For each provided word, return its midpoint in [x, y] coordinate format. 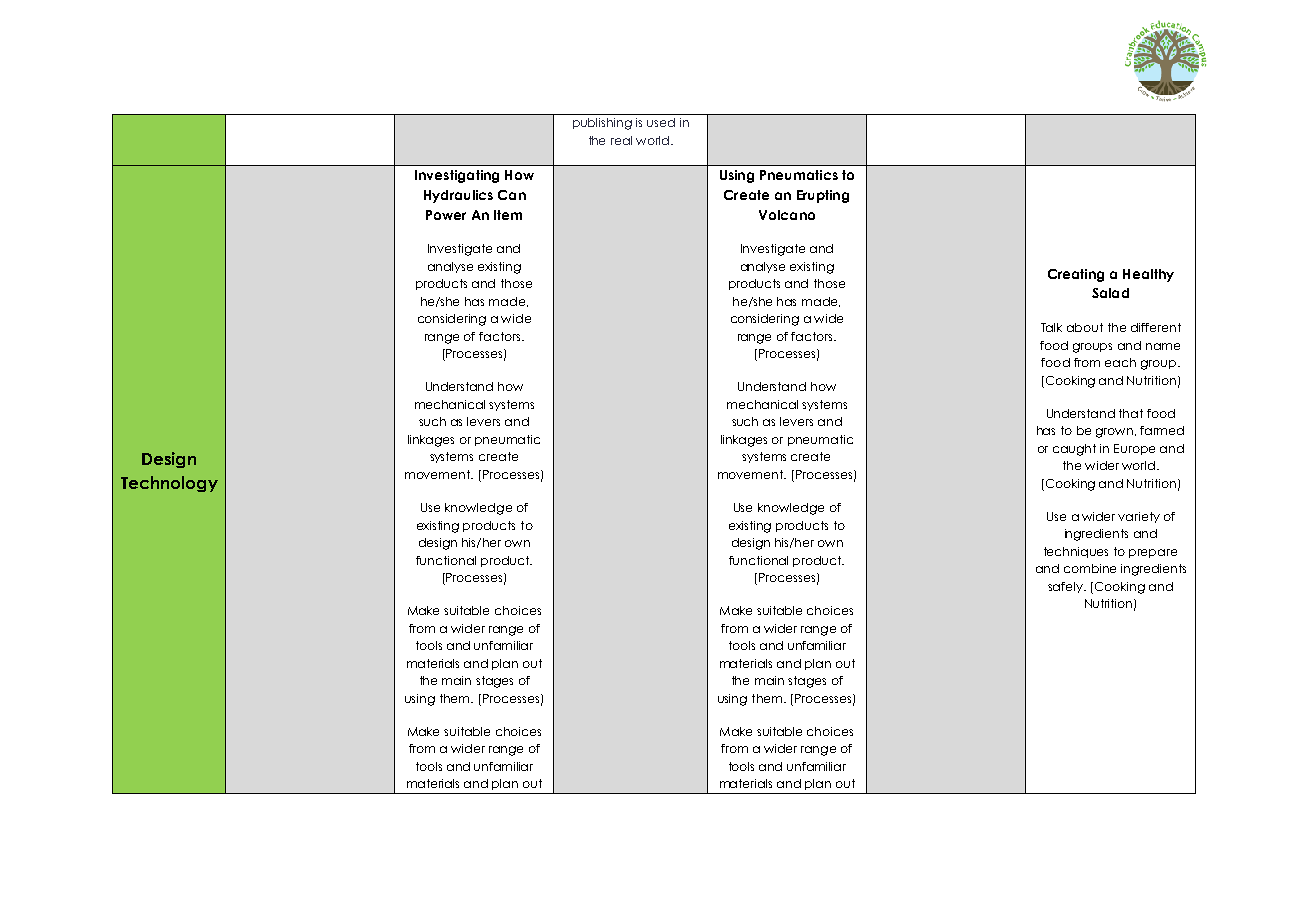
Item [508, 215]
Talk [1051, 327]
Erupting [823, 196]
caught [1074, 450]
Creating [1076, 275]
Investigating [457, 176]
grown [1116, 433]
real [621, 140]
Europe [1134, 449]
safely [1066, 587]
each [1120, 362]
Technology [169, 484]
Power [446, 215]
